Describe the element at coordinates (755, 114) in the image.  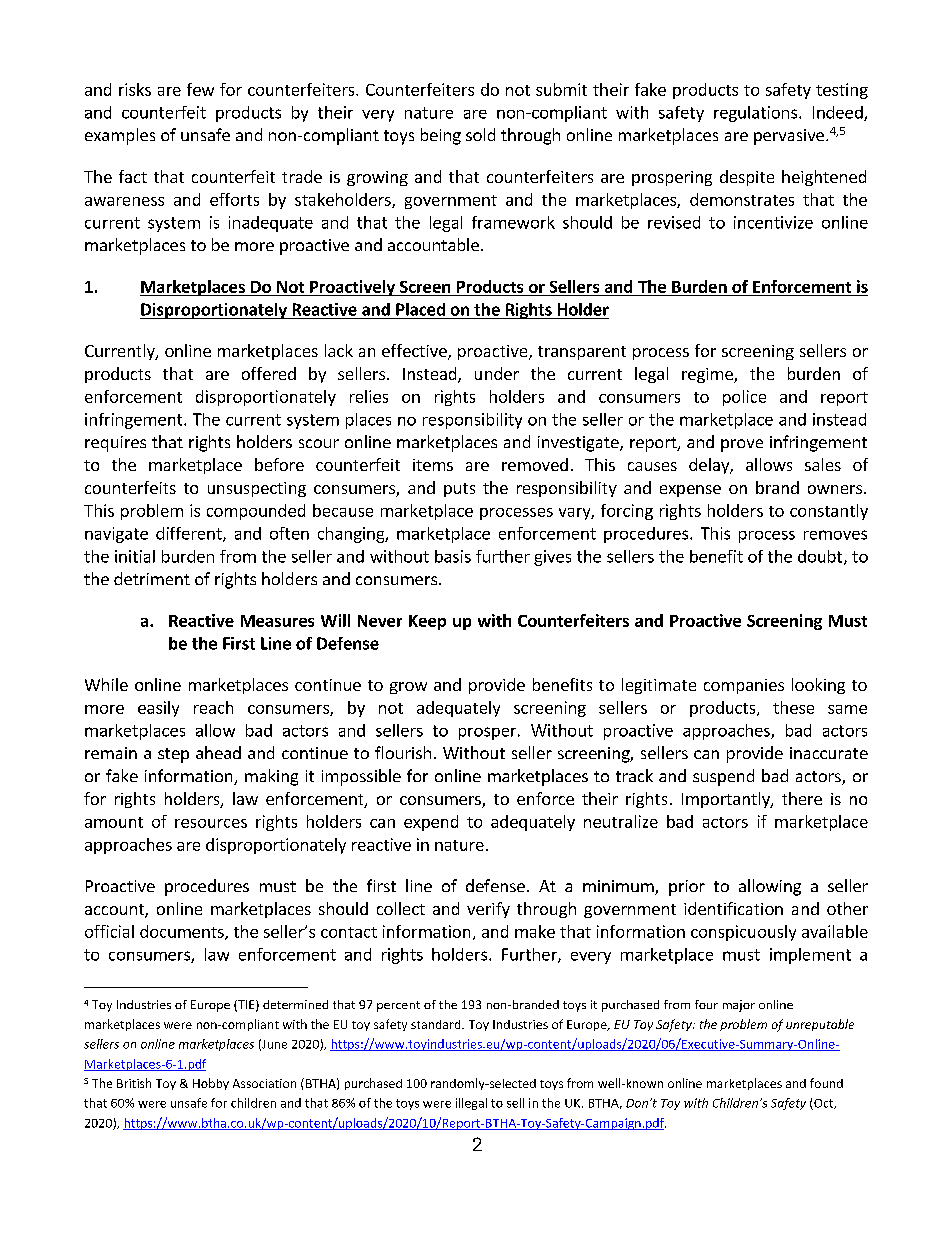
I see `regulations` at that location.
